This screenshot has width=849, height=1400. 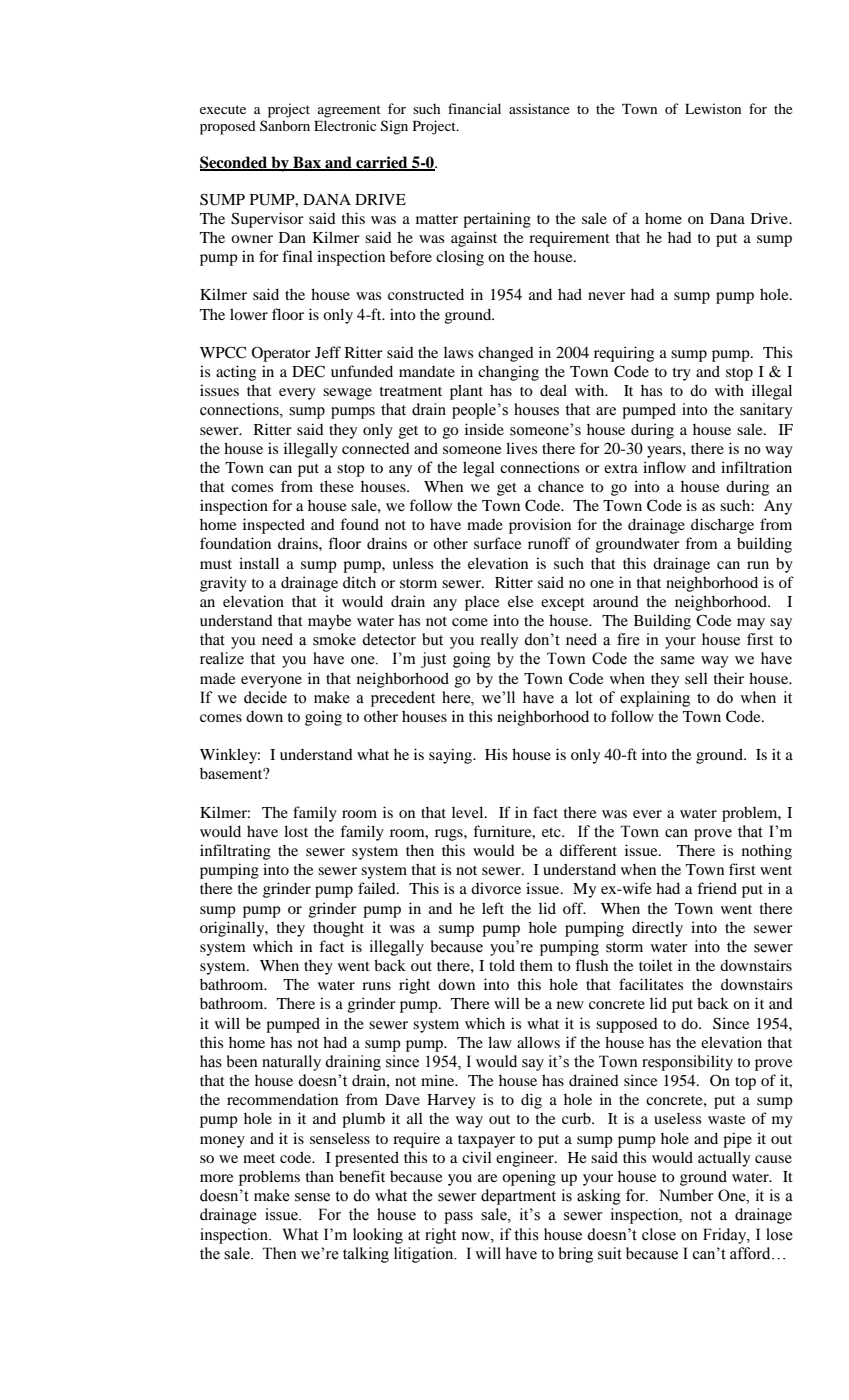 I want to click on surface, so click(x=497, y=543).
